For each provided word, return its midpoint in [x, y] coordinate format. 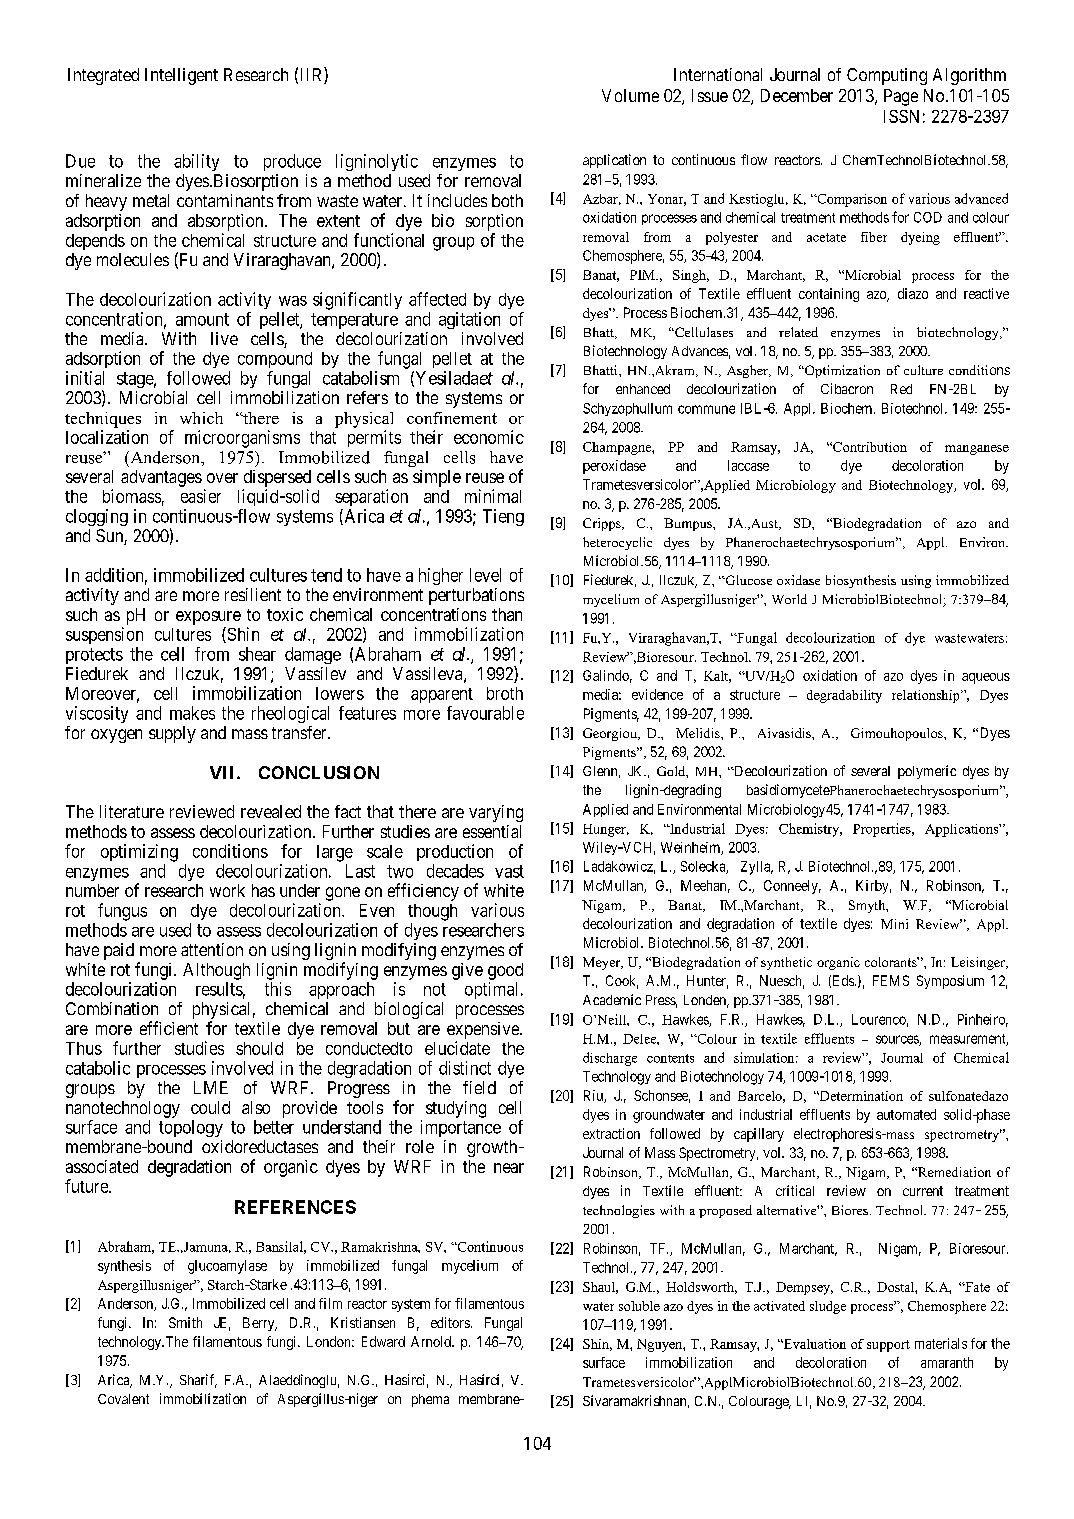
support [888, 1346]
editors [450, 1322]
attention [212, 949]
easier [201, 496]
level [485, 575]
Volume [630, 95]
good [505, 971]
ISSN [901, 116]
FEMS [891, 980]
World [789, 599]
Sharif [198, 1381]
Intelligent [181, 76]
